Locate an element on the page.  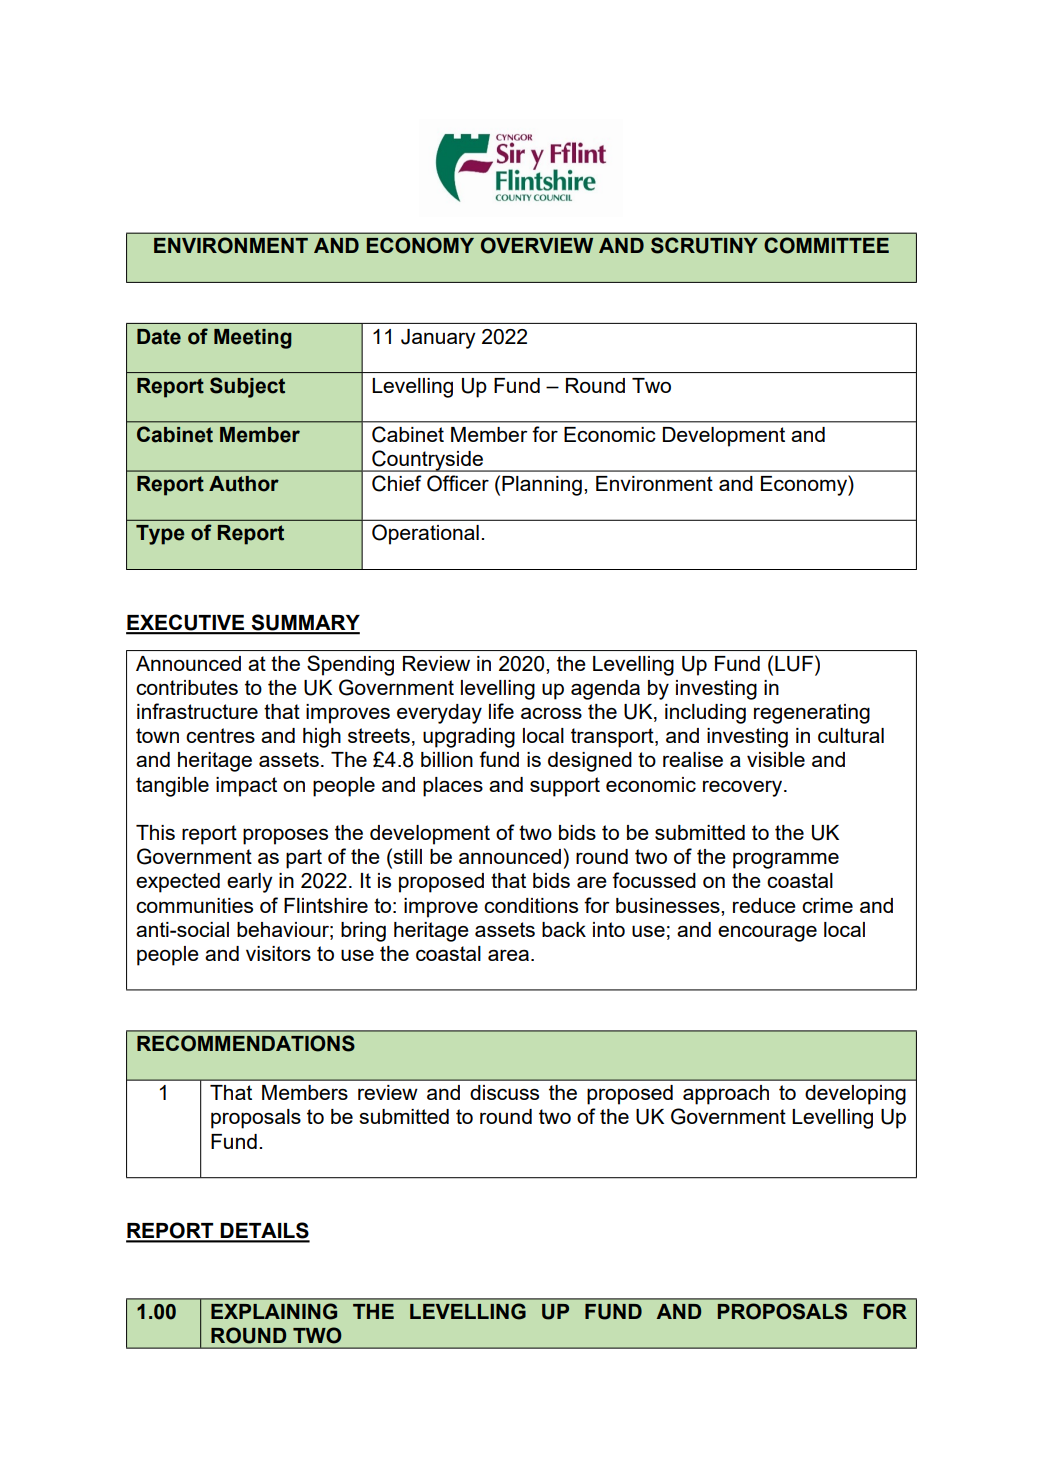
visitors is located at coordinates (278, 953).
